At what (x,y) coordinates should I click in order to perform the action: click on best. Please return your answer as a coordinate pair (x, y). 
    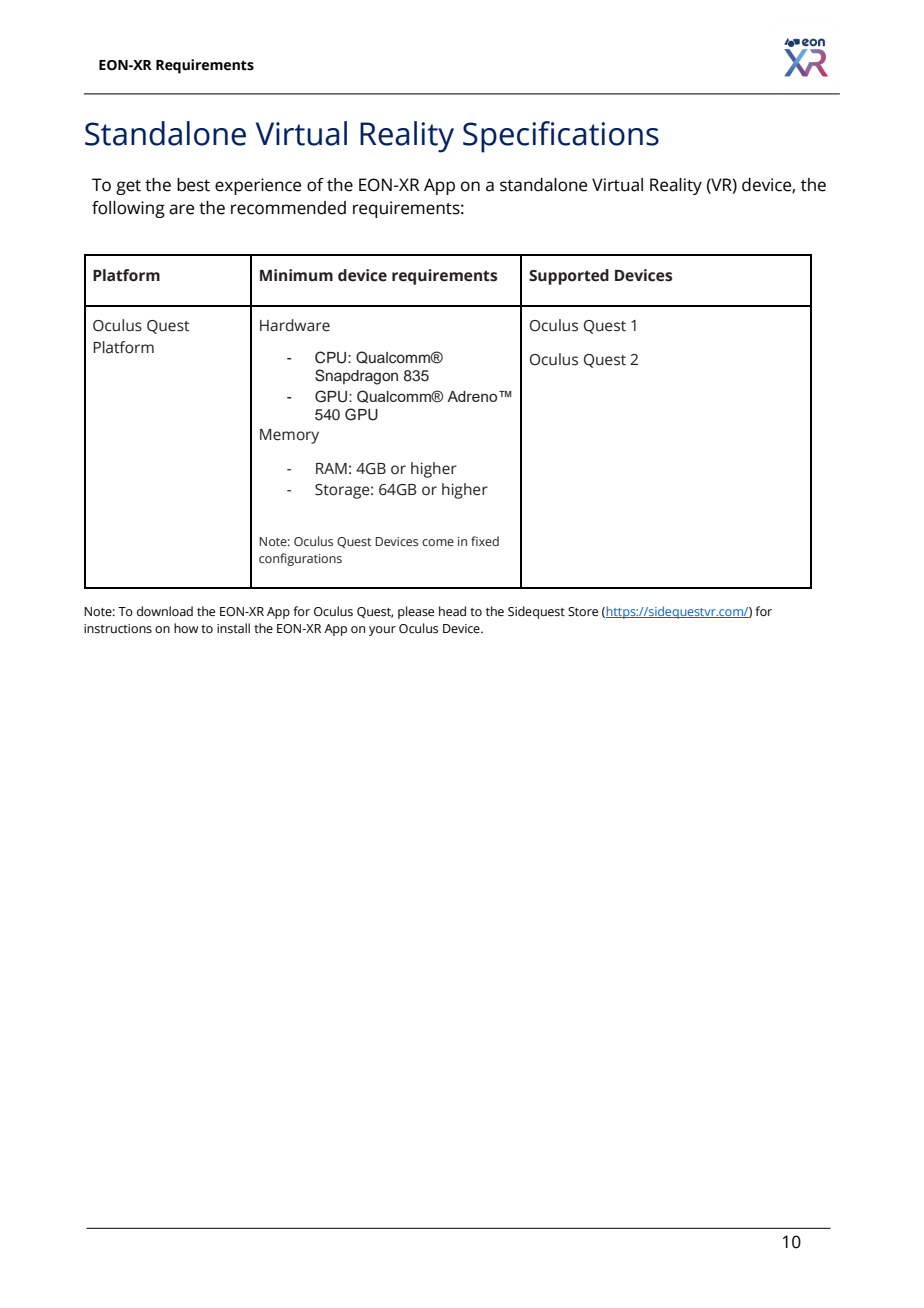
    Looking at the image, I should click on (193, 185).
